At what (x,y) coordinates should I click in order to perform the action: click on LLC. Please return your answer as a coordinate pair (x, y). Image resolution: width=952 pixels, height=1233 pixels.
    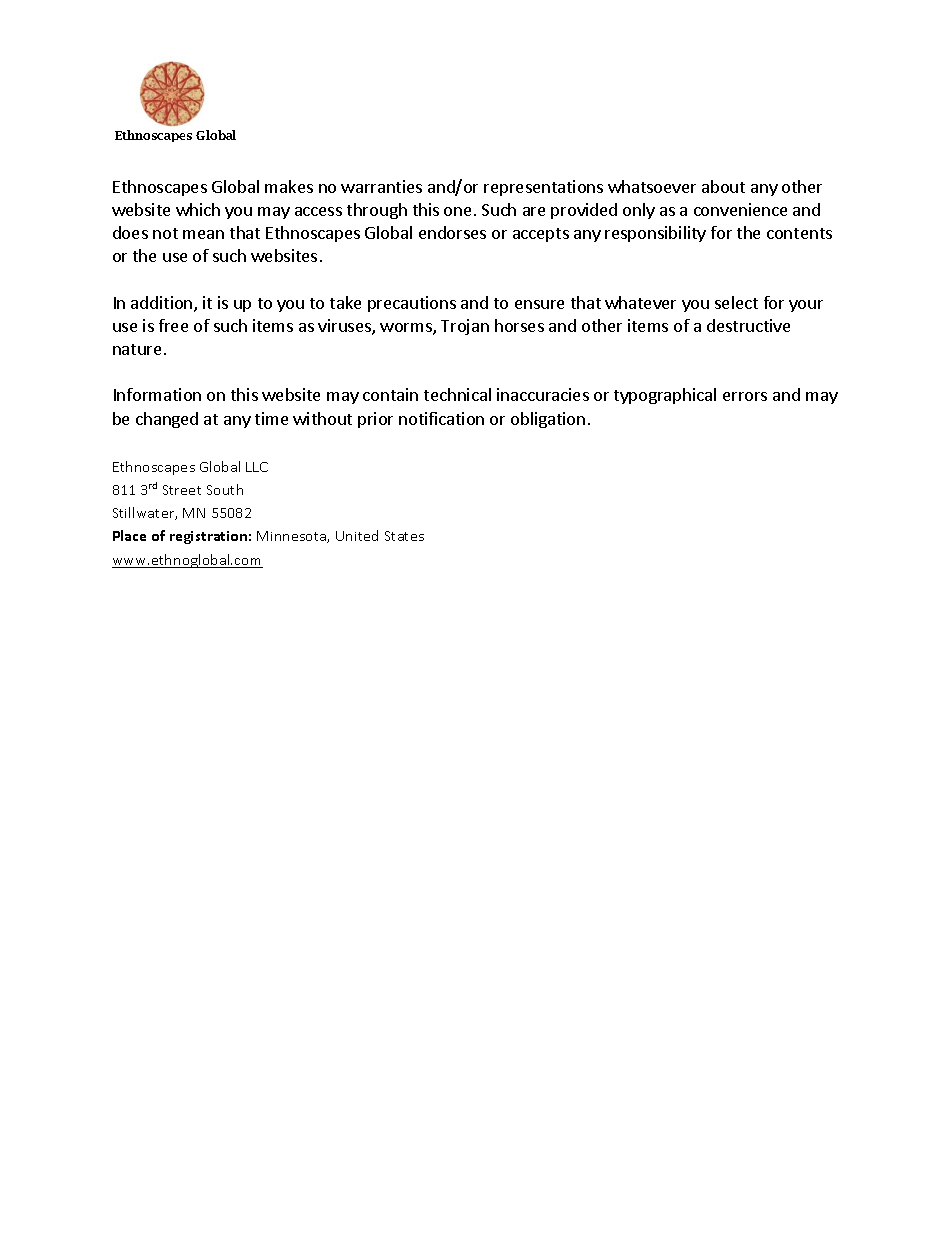
    Looking at the image, I should click on (257, 467).
